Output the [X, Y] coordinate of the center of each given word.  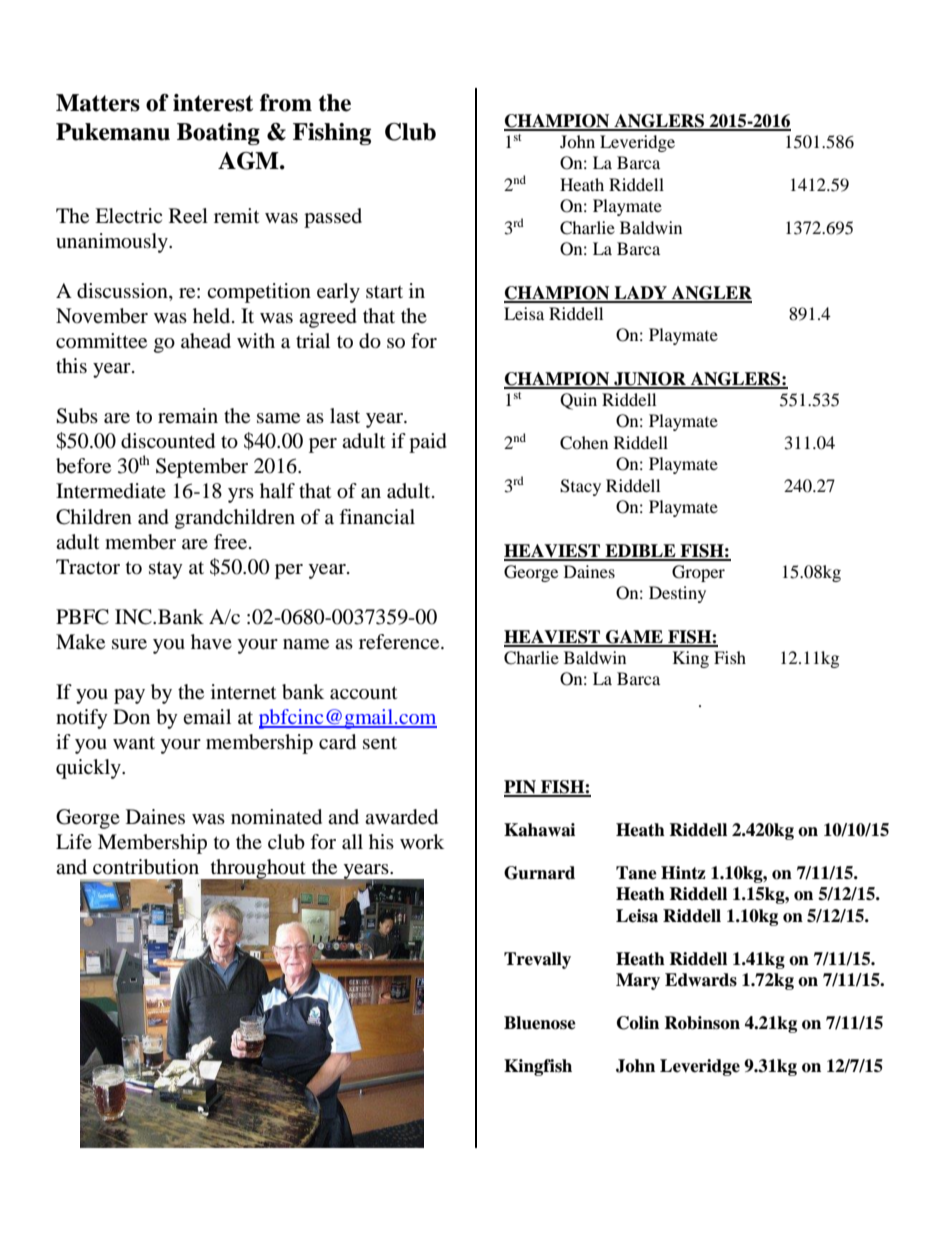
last [345, 415]
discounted [168, 441]
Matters [98, 103]
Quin [578, 401]
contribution [146, 867]
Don [131, 716]
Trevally [537, 960]
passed [333, 218]
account [363, 693]
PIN [521, 788]
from [286, 103]
